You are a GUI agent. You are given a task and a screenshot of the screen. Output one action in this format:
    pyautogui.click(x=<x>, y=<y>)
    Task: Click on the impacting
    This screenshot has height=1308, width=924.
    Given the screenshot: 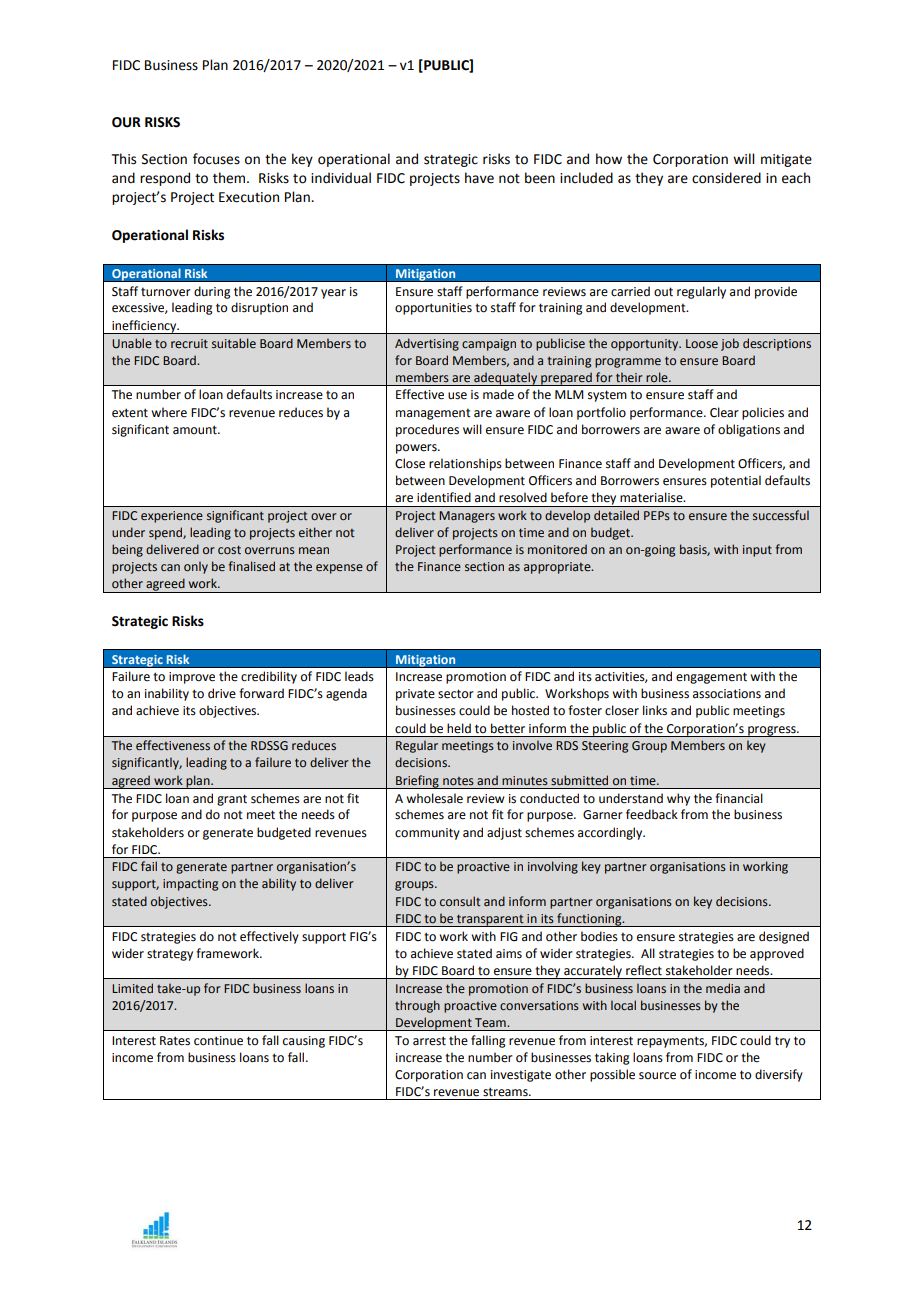 What is the action you would take?
    pyautogui.click(x=190, y=885)
